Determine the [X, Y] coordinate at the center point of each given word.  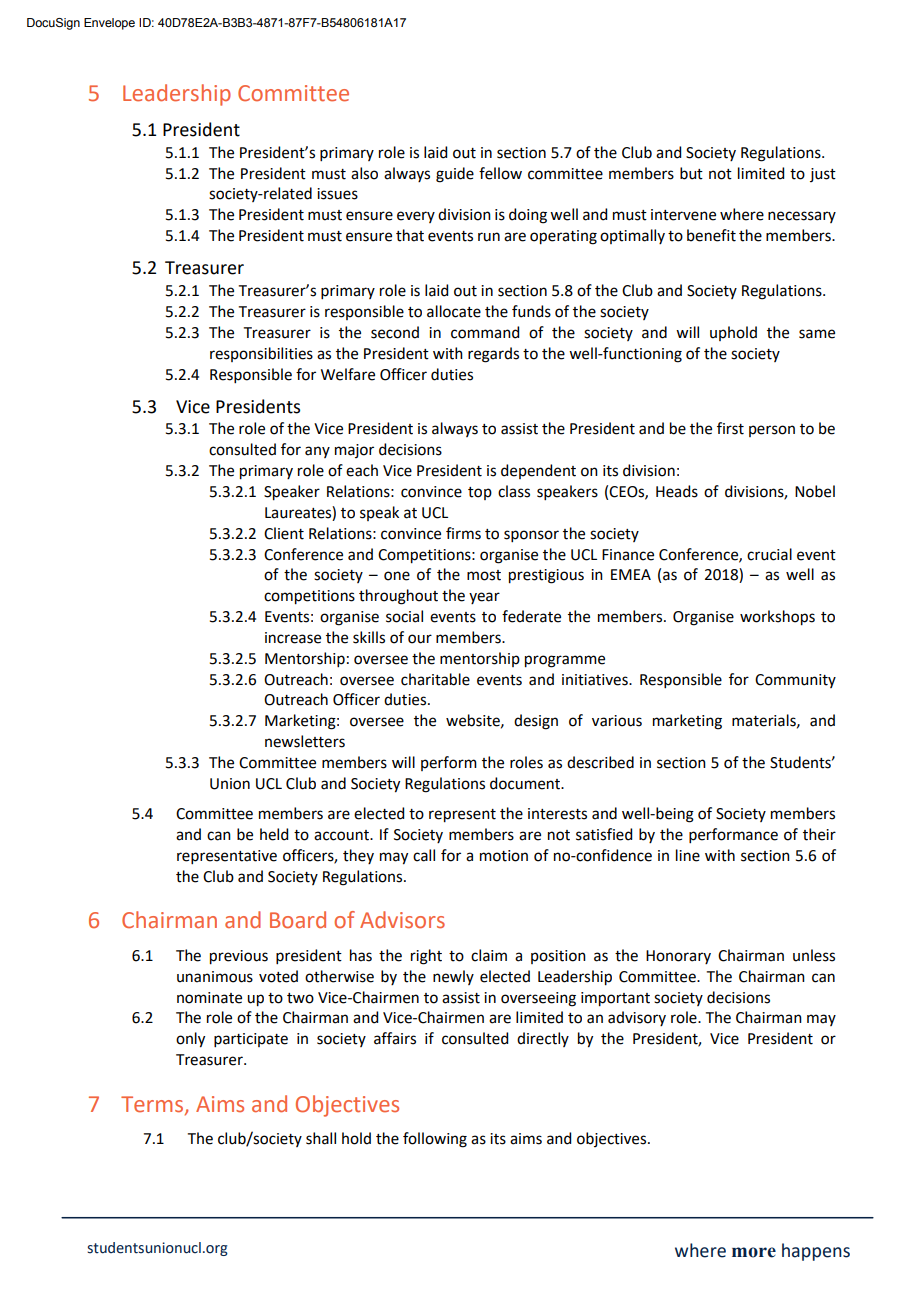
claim [489, 955]
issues [337, 194]
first [730, 428]
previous [239, 957]
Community [795, 681]
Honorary [678, 957]
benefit [711, 235]
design [536, 722]
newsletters [305, 741]
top [480, 493]
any [317, 452]
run [489, 237]
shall [321, 1138]
